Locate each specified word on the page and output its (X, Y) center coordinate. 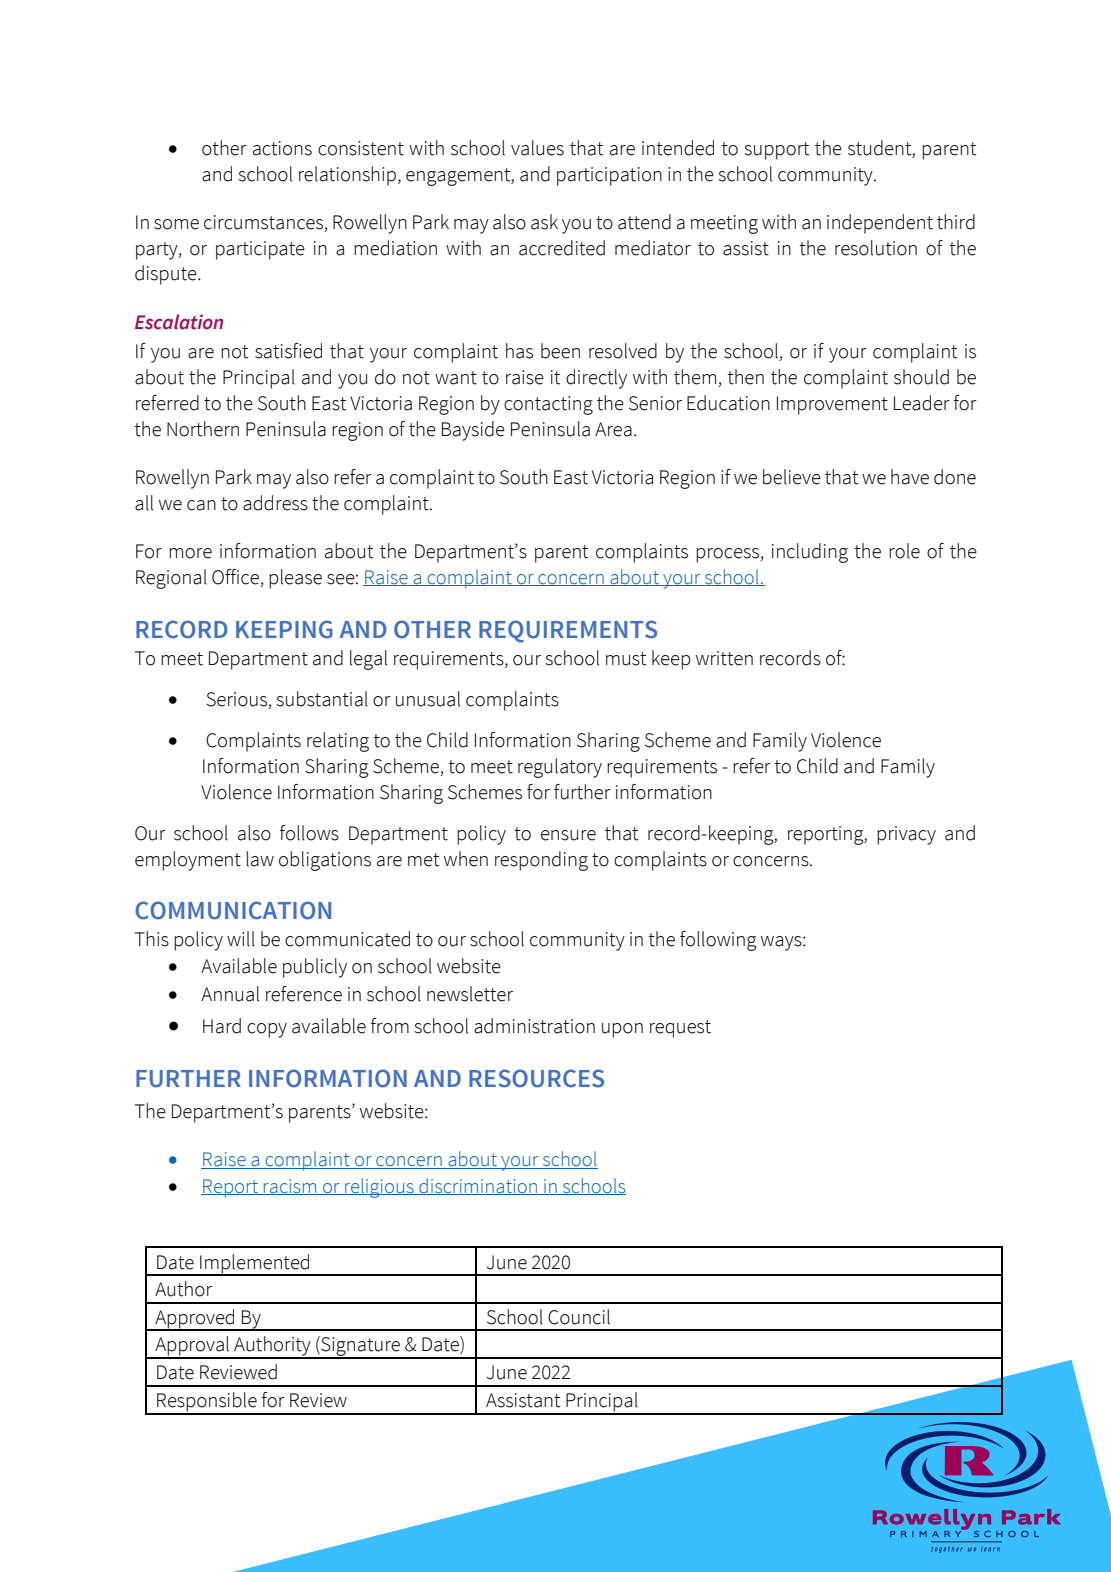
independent (880, 224)
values (537, 148)
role (904, 551)
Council (579, 1317)
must (626, 659)
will (241, 939)
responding (541, 861)
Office (236, 578)
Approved (195, 1320)
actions (282, 148)
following (718, 941)
